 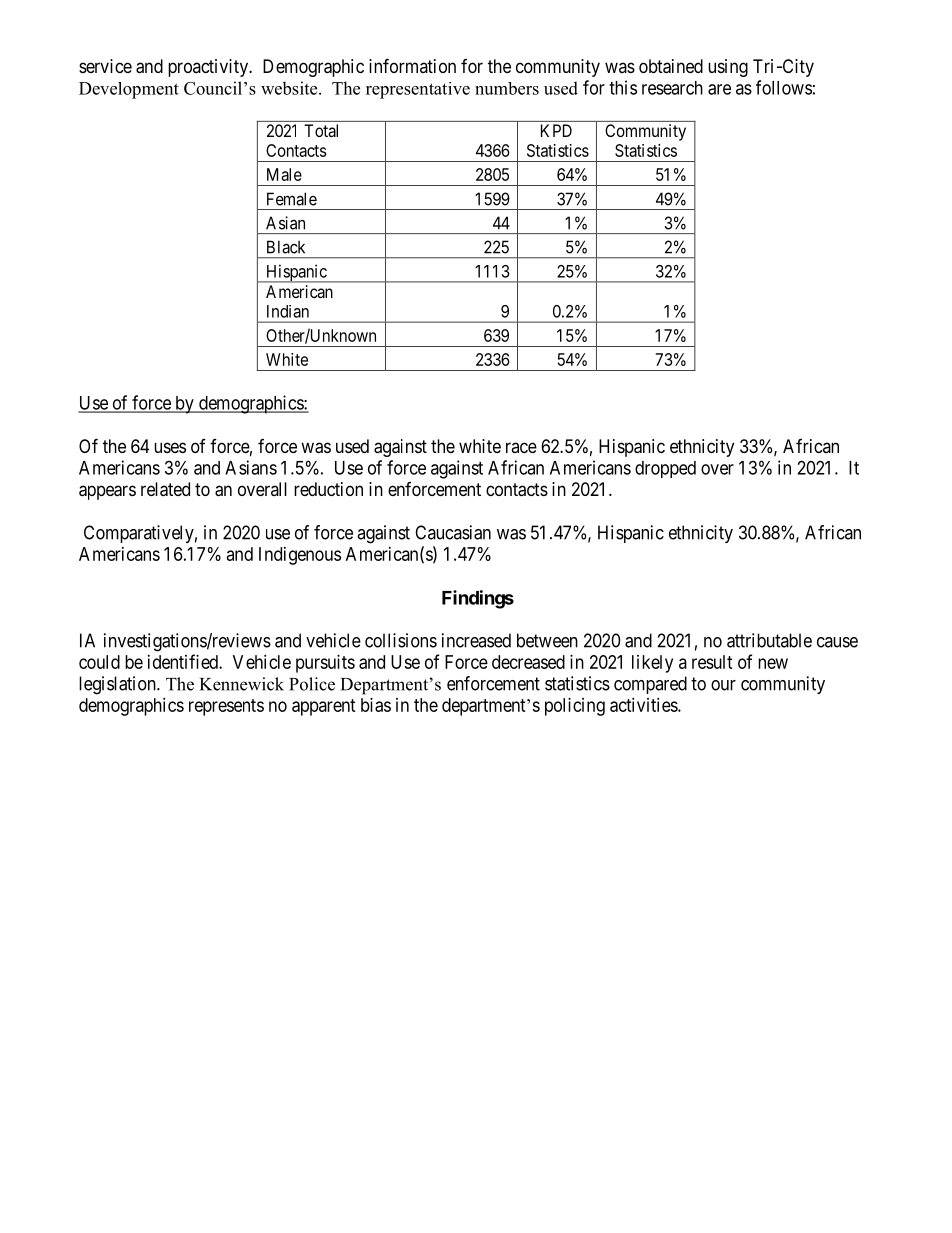 What do you see at coordinates (226, 707) in the page?
I see `represents` at bounding box center [226, 707].
